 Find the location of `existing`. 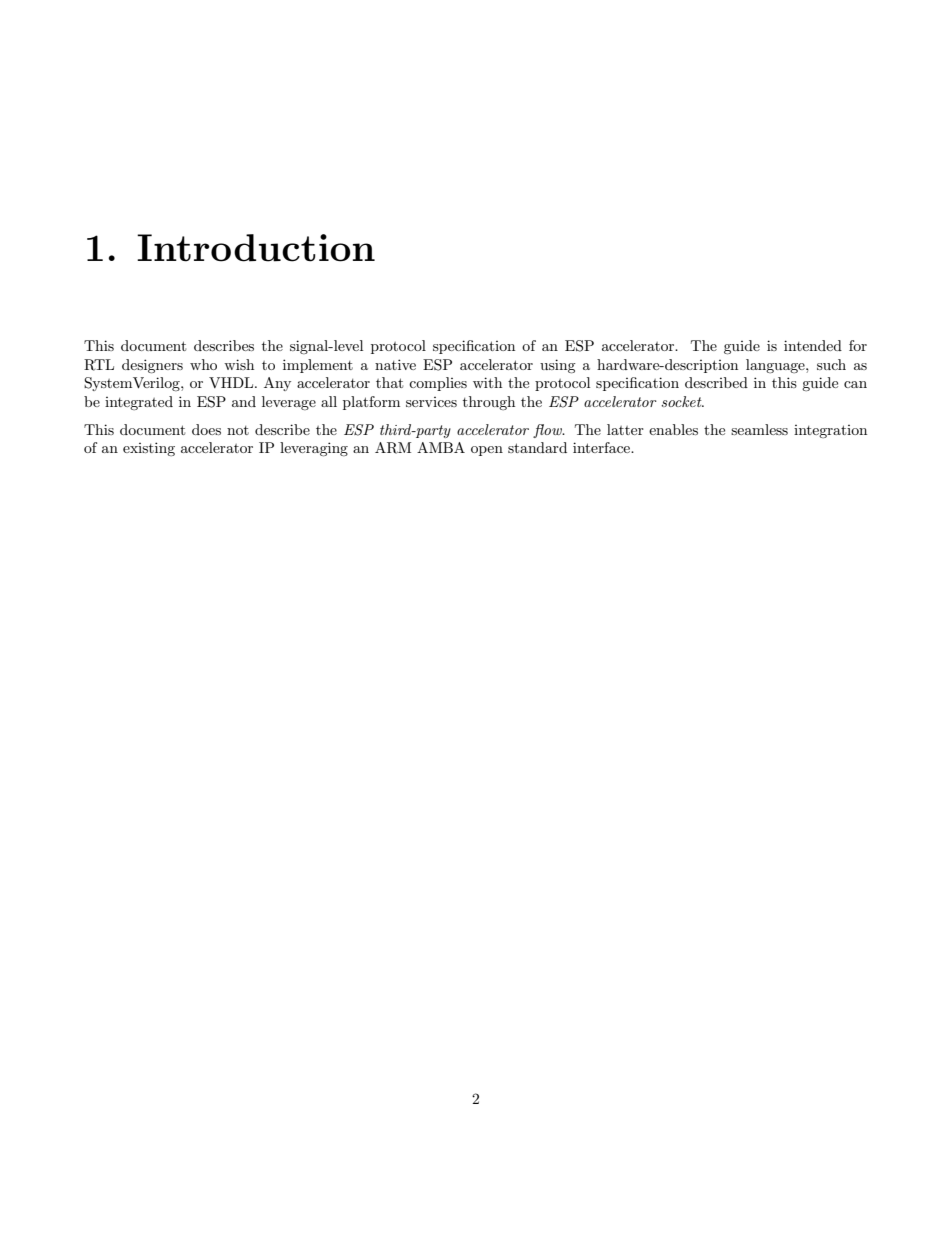

existing is located at coordinates (149, 449).
